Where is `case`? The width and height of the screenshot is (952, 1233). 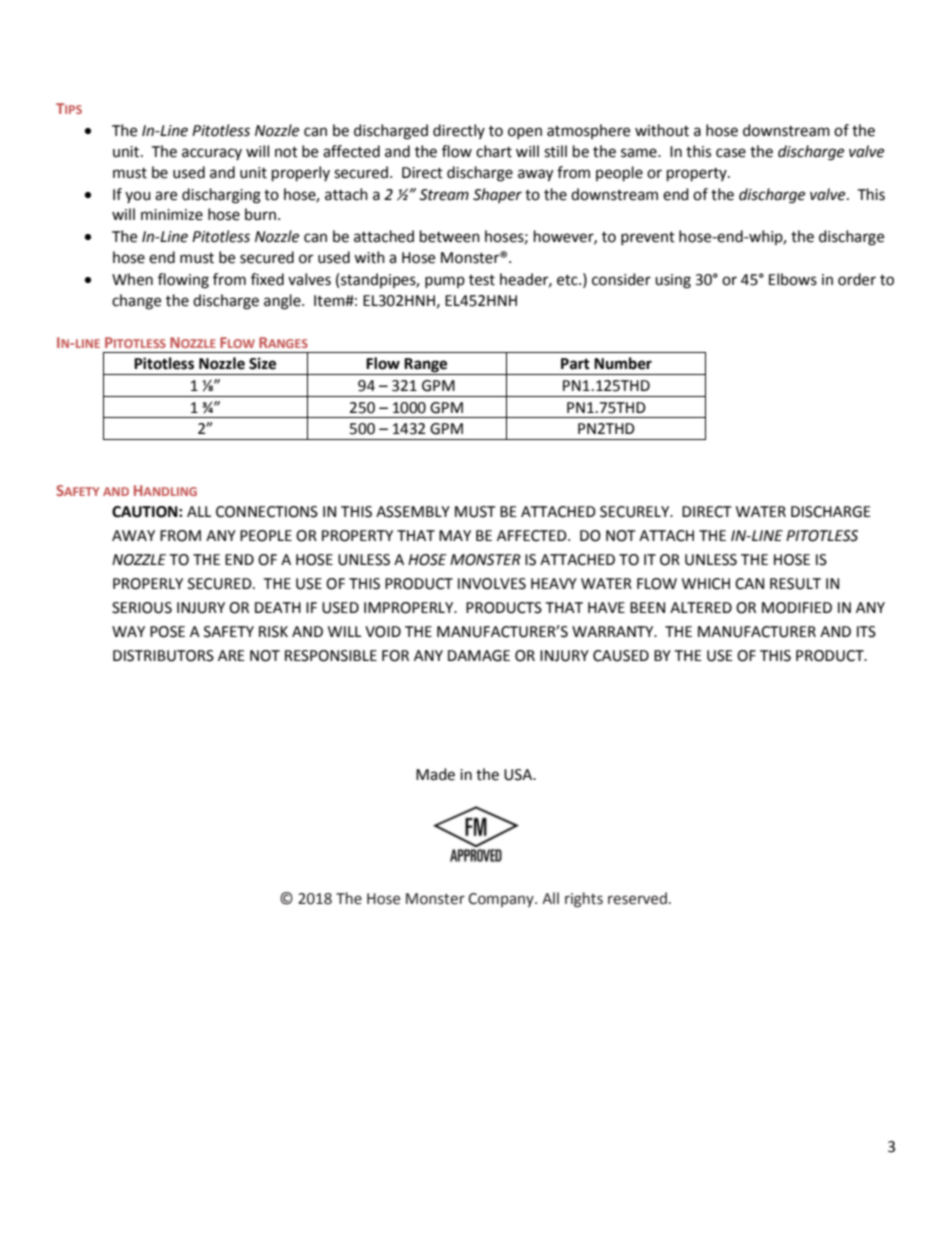
case is located at coordinates (731, 153).
